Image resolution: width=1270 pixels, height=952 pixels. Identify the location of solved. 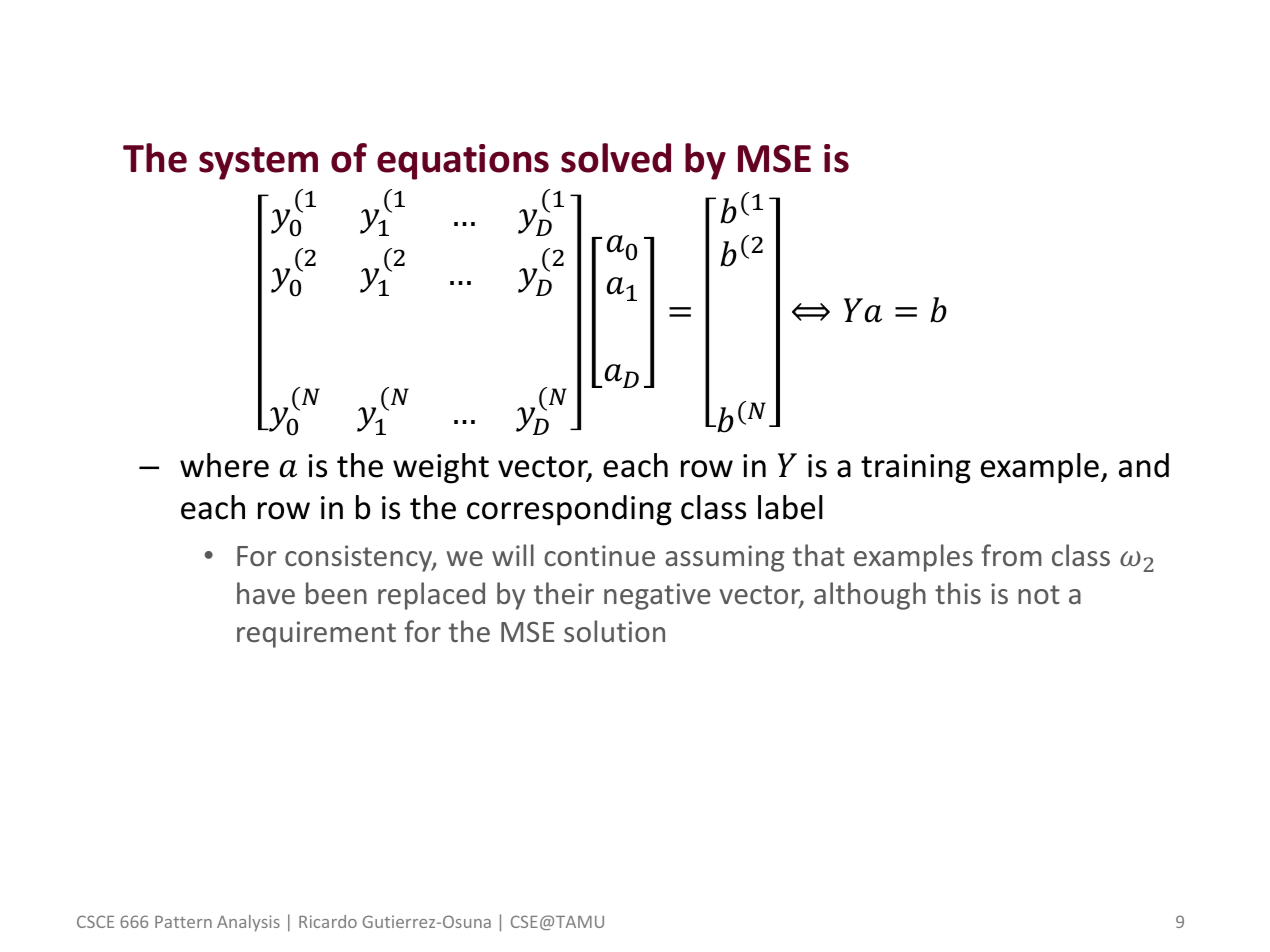
(616, 158).
